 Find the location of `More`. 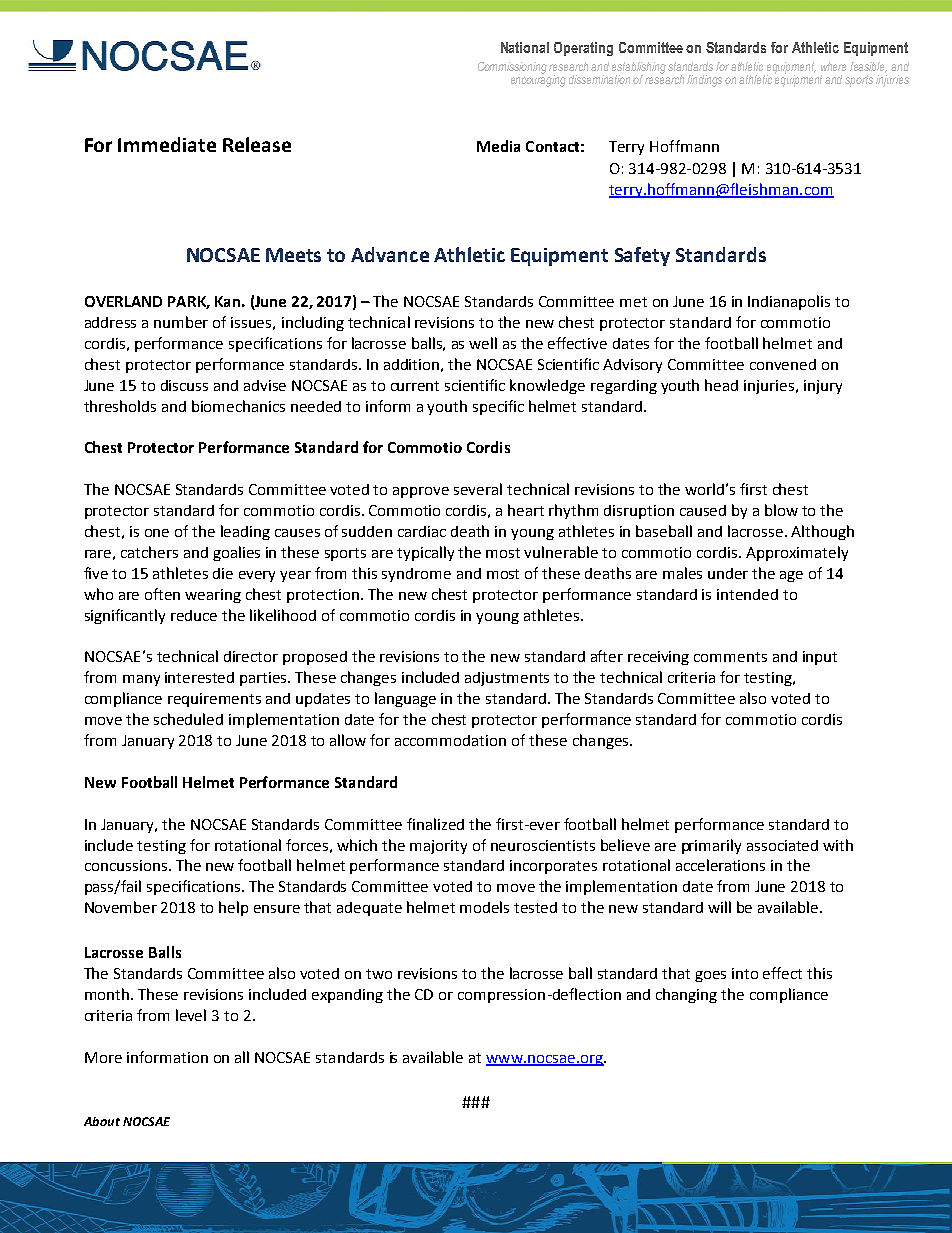

More is located at coordinates (103, 1057).
